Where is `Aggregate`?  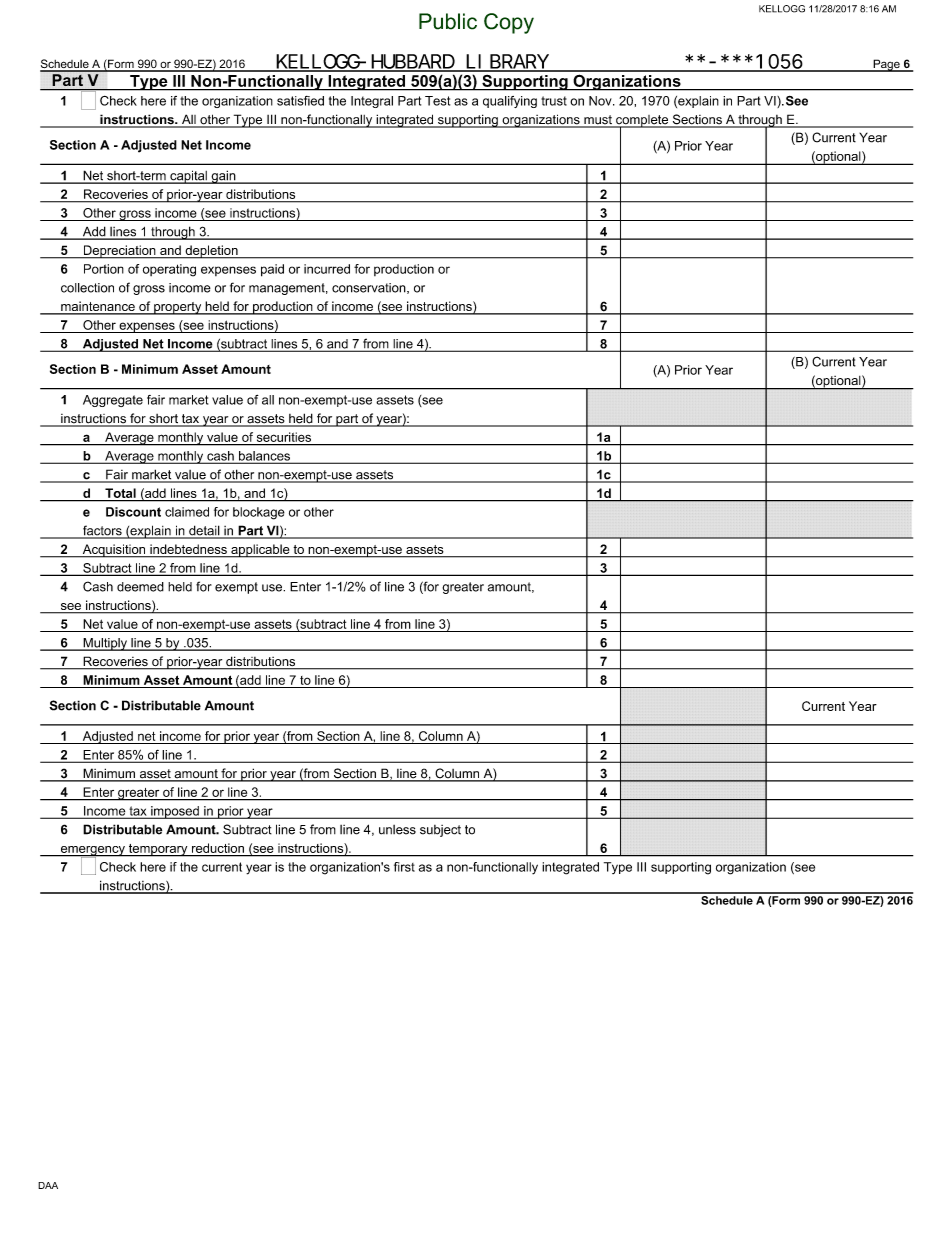
Aggregate is located at coordinates (113, 401).
